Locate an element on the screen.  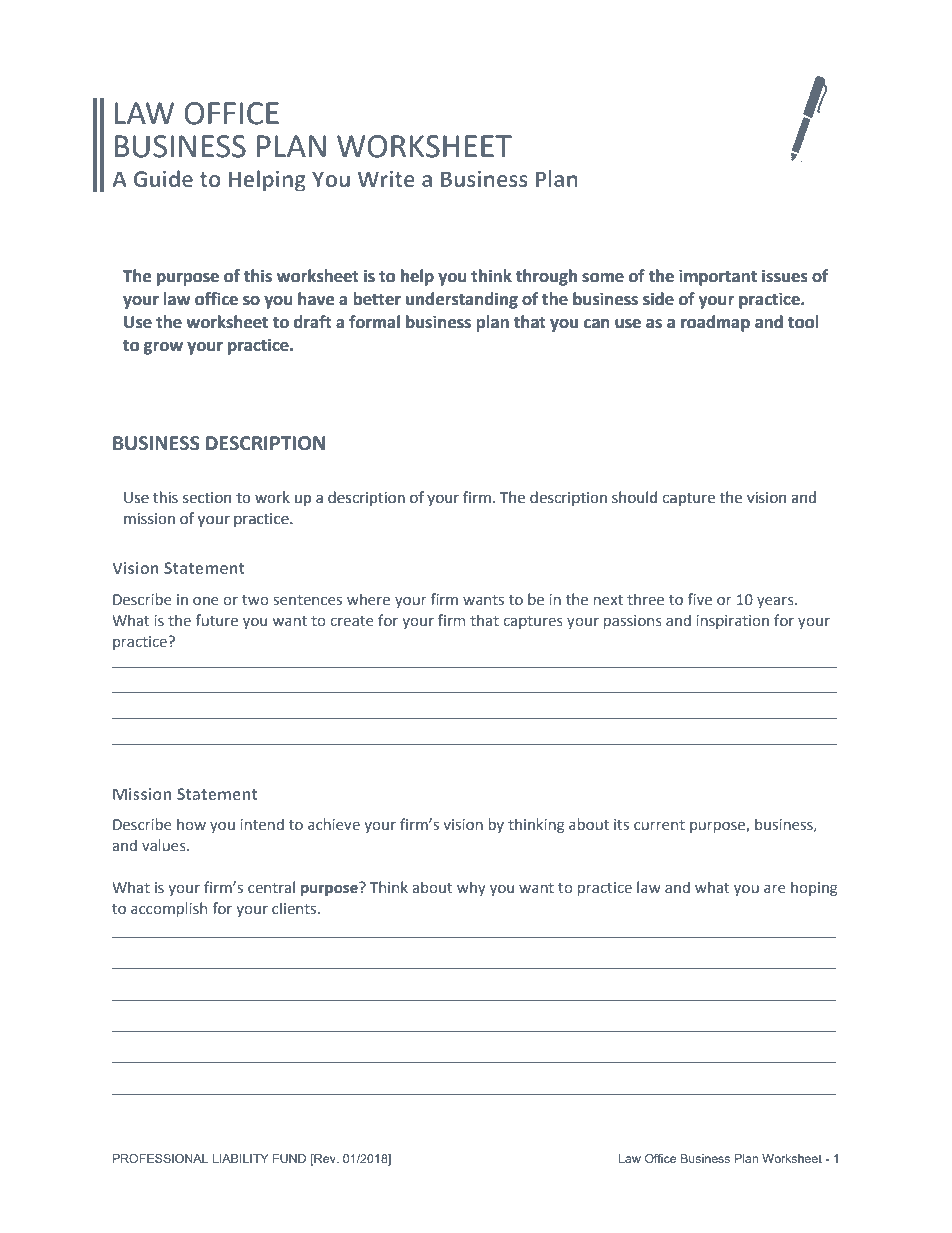
current is located at coordinates (659, 825).
